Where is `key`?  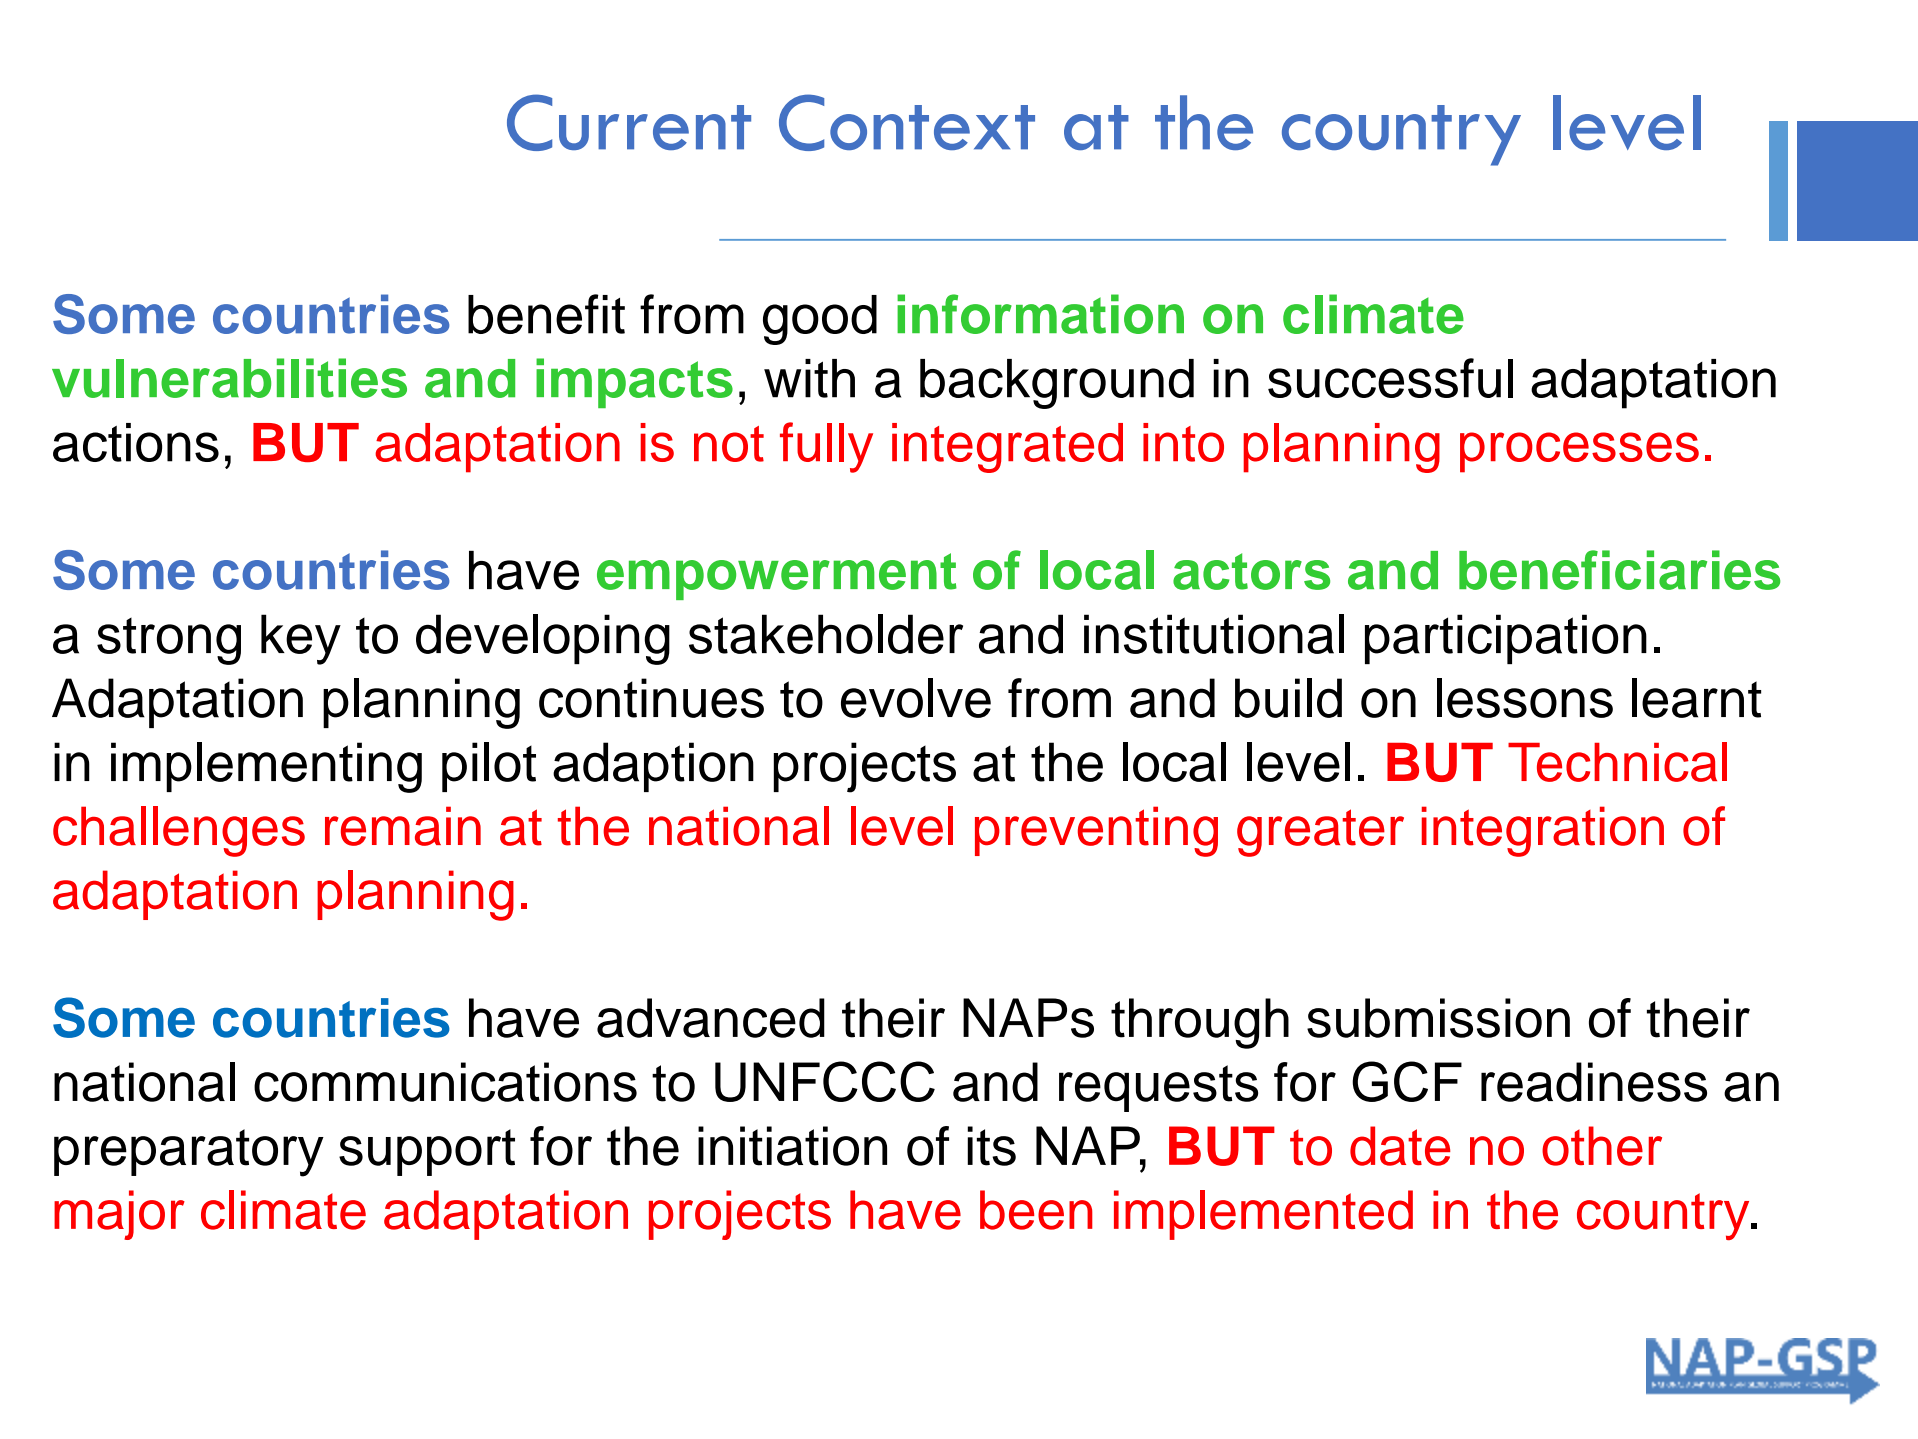
key is located at coordinates (301, 639).
